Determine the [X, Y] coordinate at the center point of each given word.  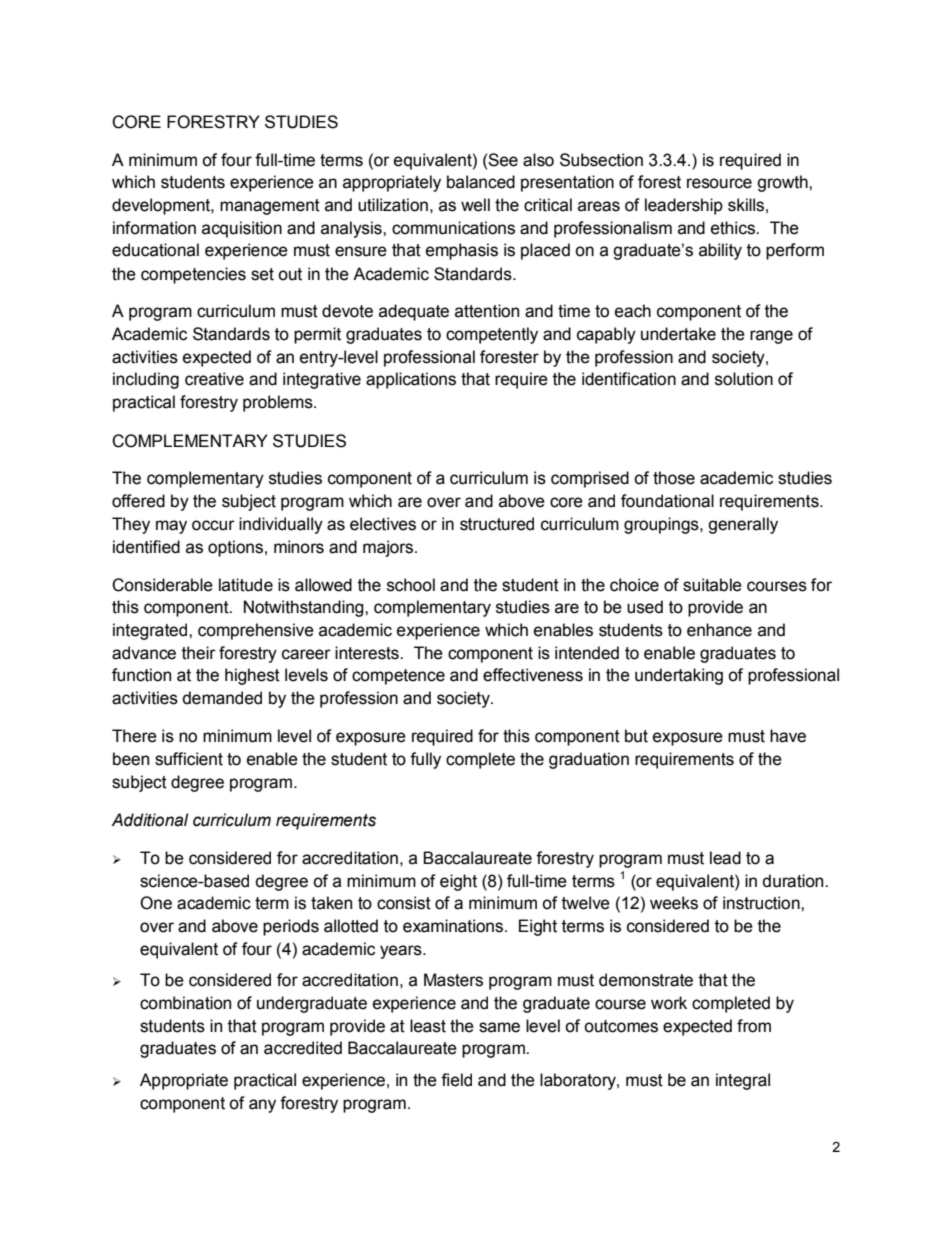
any [262, 1106]
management [270, 207]
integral [743, 1081]
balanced [481, 182]
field [456, 1080]
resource [719, 183]
